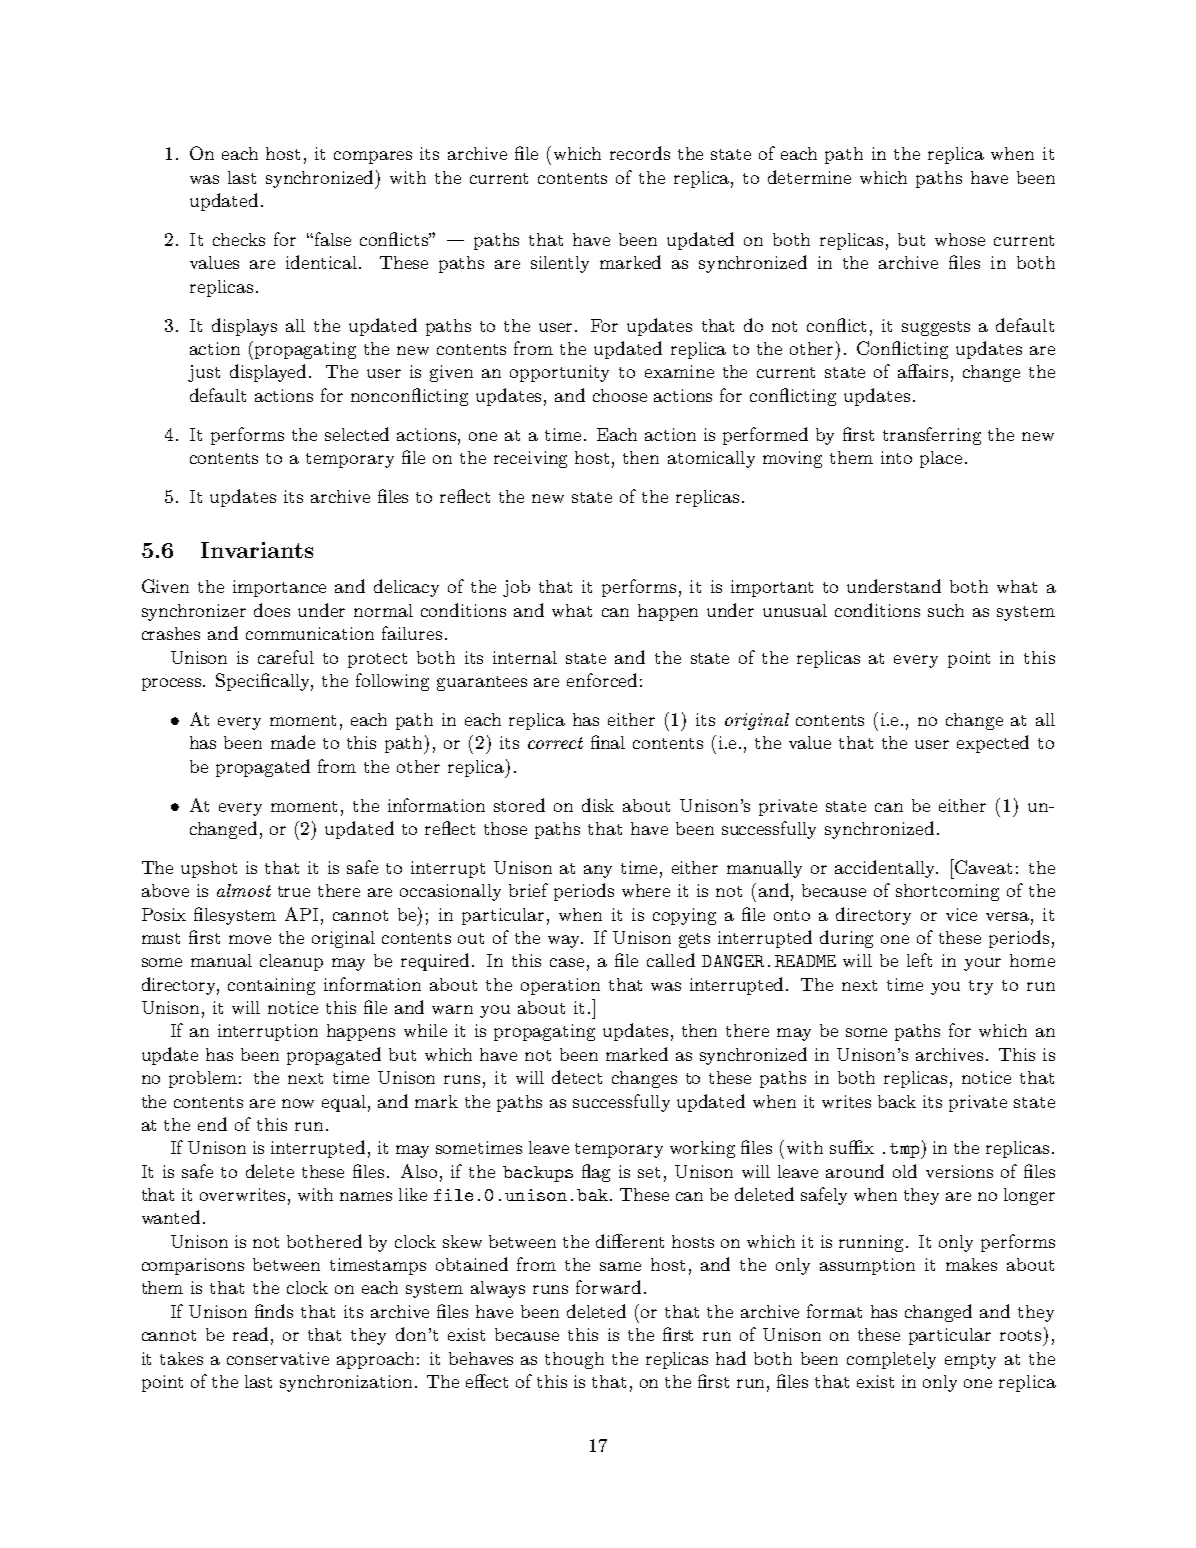 The width and height of the screenshot is (1196, 1548). What do you see at coordinates (567, 962) in the screenshot?
I see `case` at bounding box center [567, 962].
